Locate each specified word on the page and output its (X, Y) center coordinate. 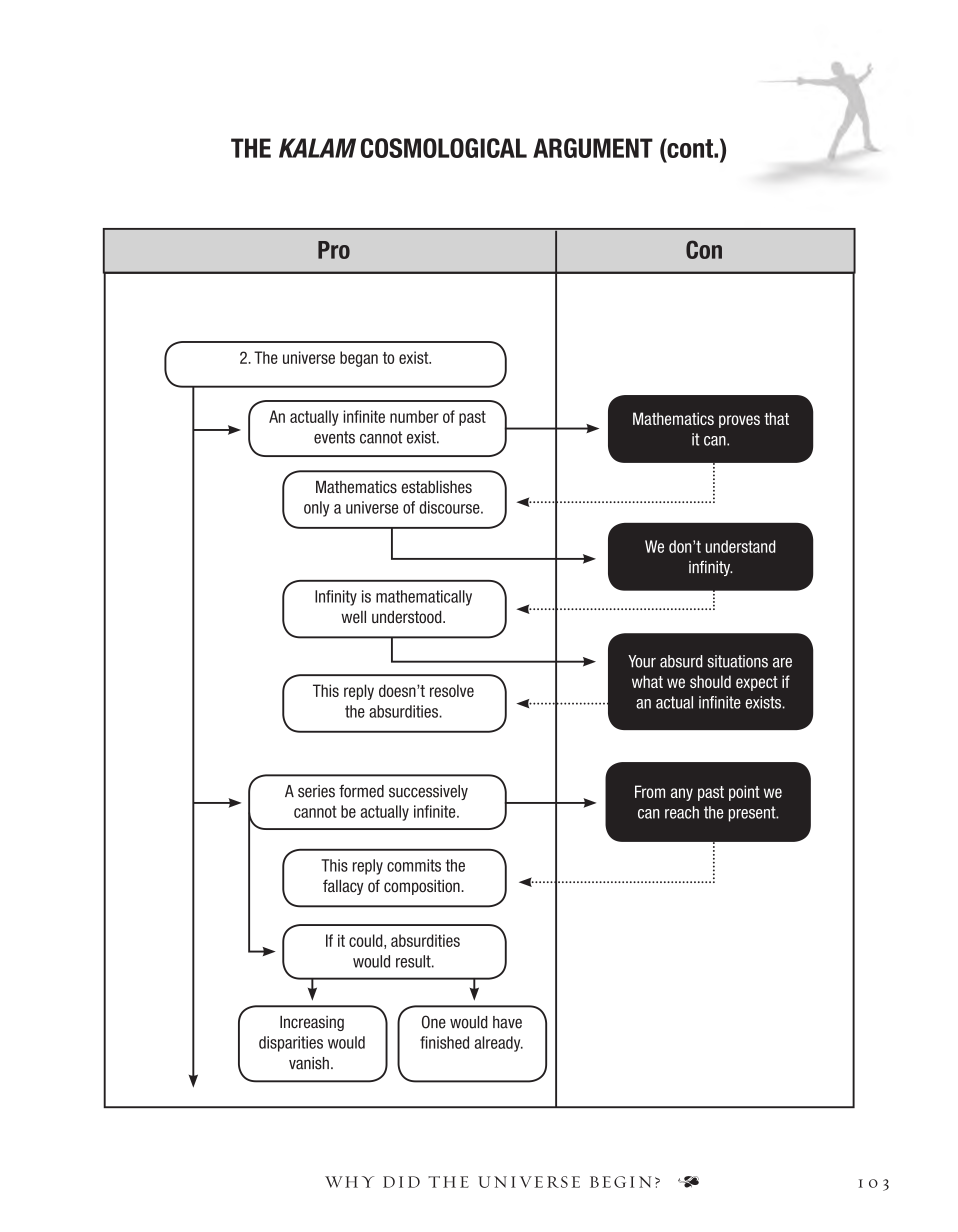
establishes (436, 486)
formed (361, 791)
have (507, 1022)
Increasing (312, 1023)
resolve (452, 690)
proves (739, 421)
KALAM (317, 148)
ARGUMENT (593, 148)
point (744, 793)
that (776, 418)
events (334, 437)
